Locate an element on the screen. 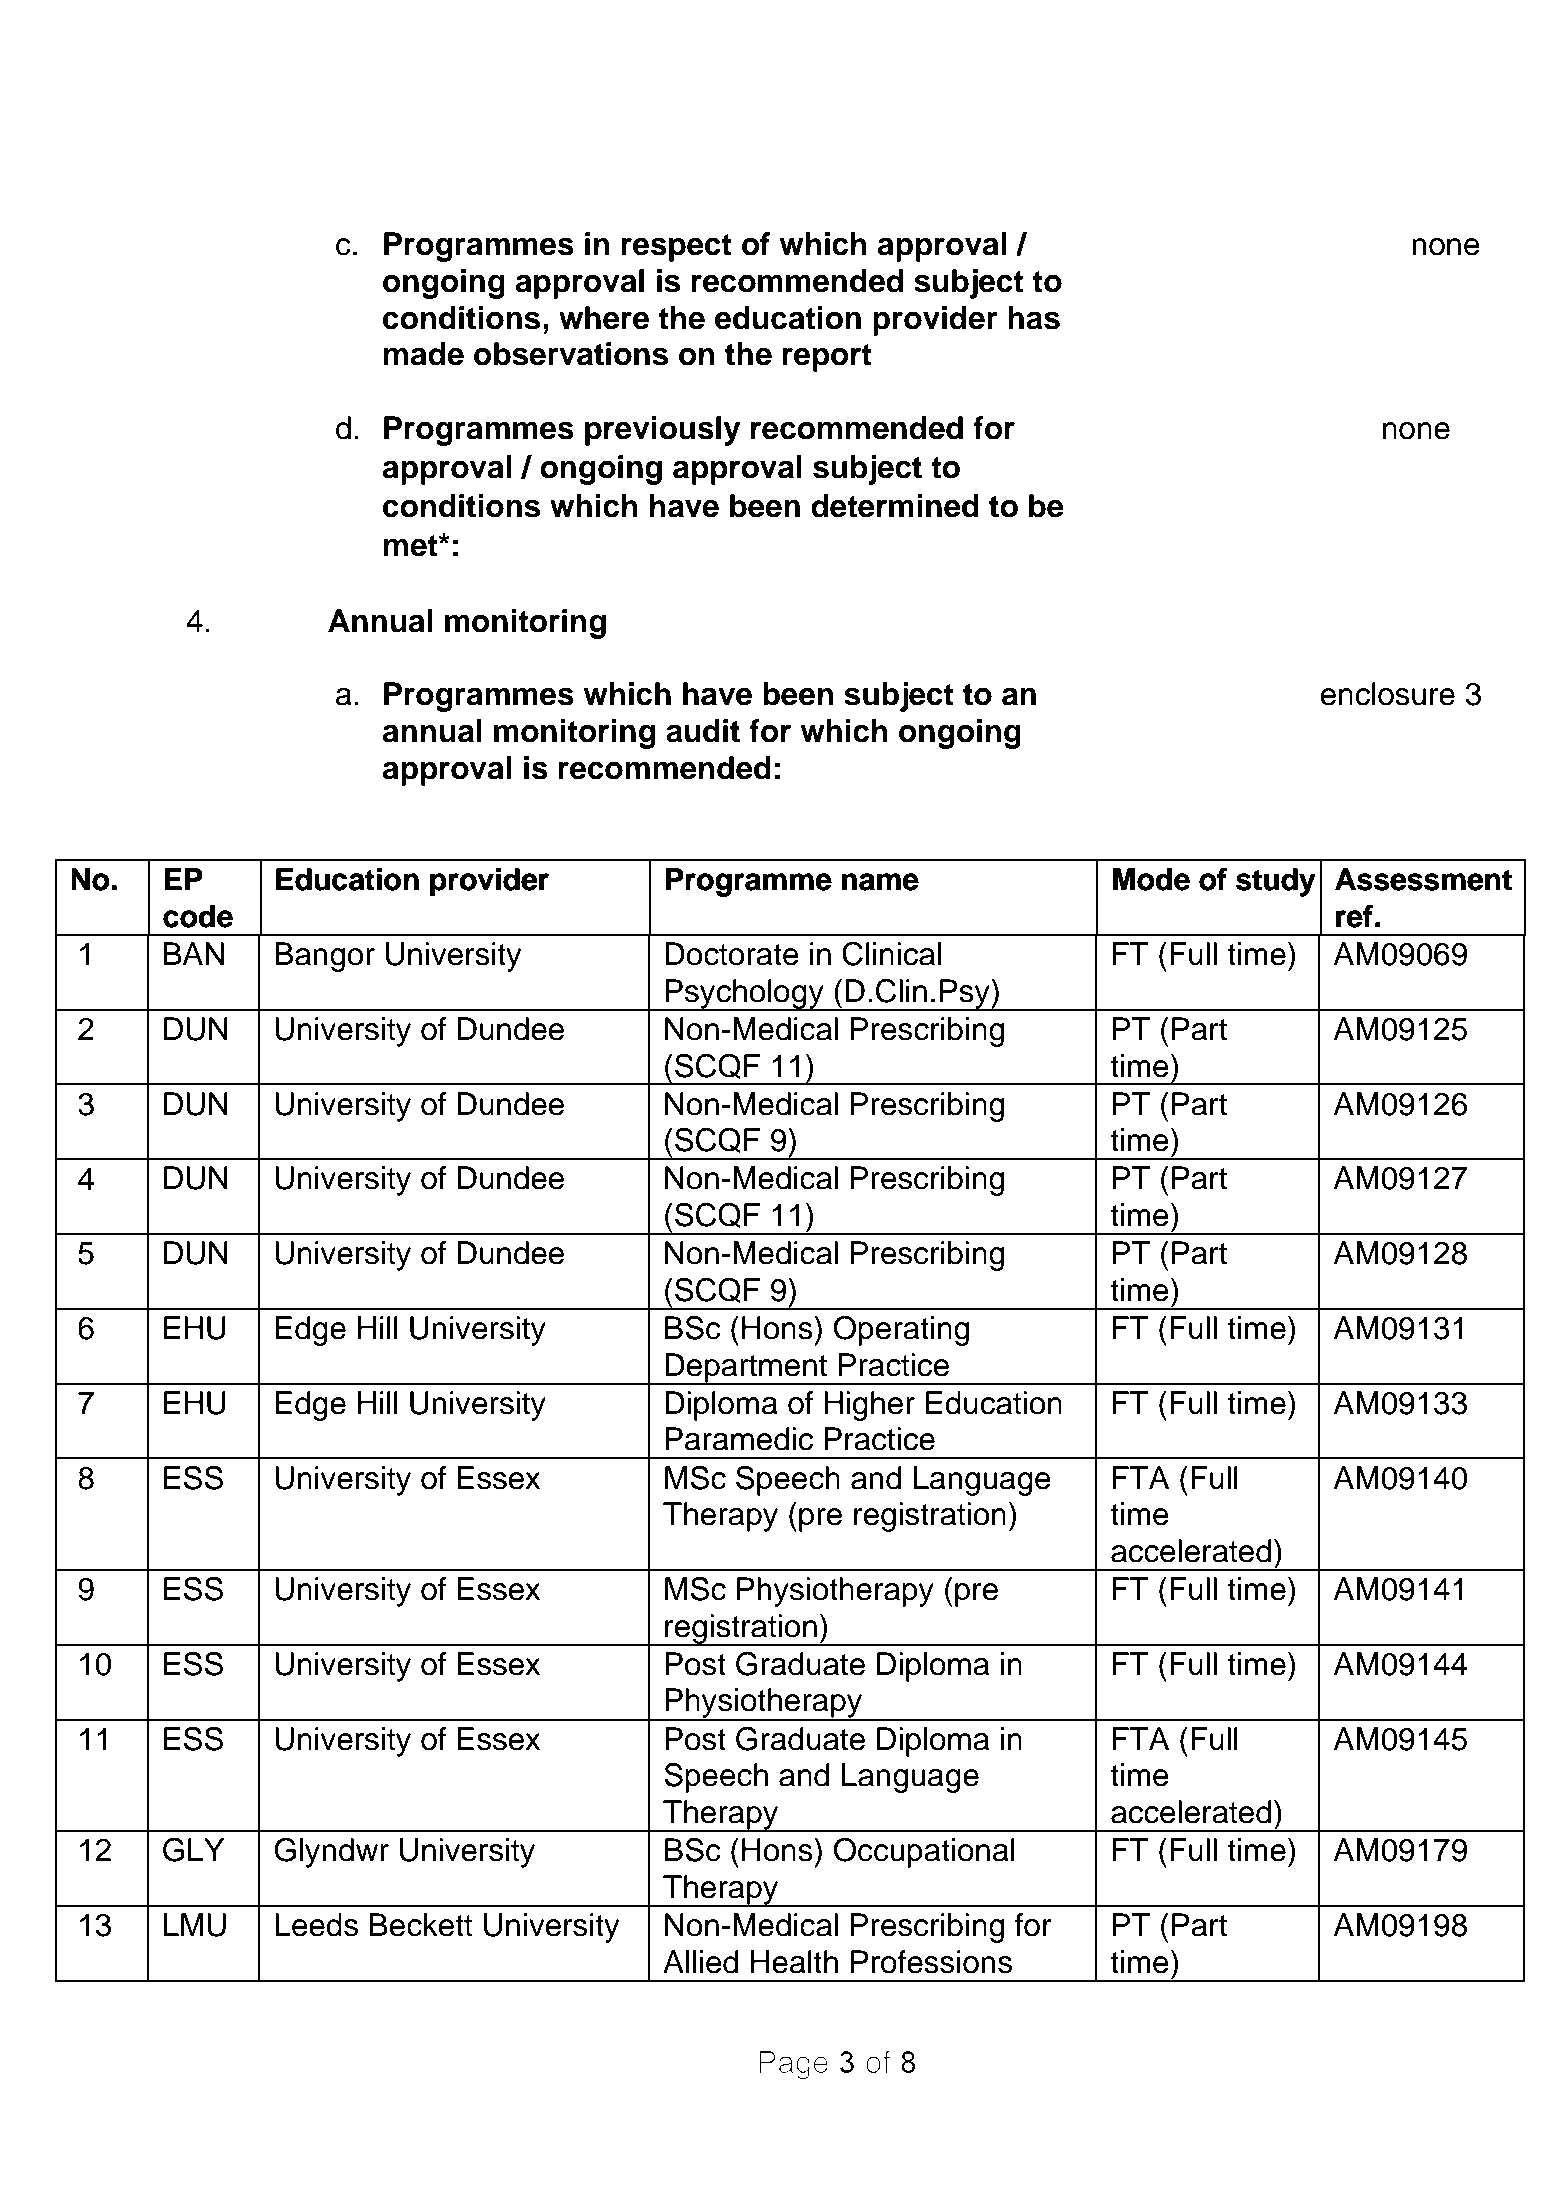 This screenshot has height=2209, width=1562. made is located at coordinates (424, 354).
